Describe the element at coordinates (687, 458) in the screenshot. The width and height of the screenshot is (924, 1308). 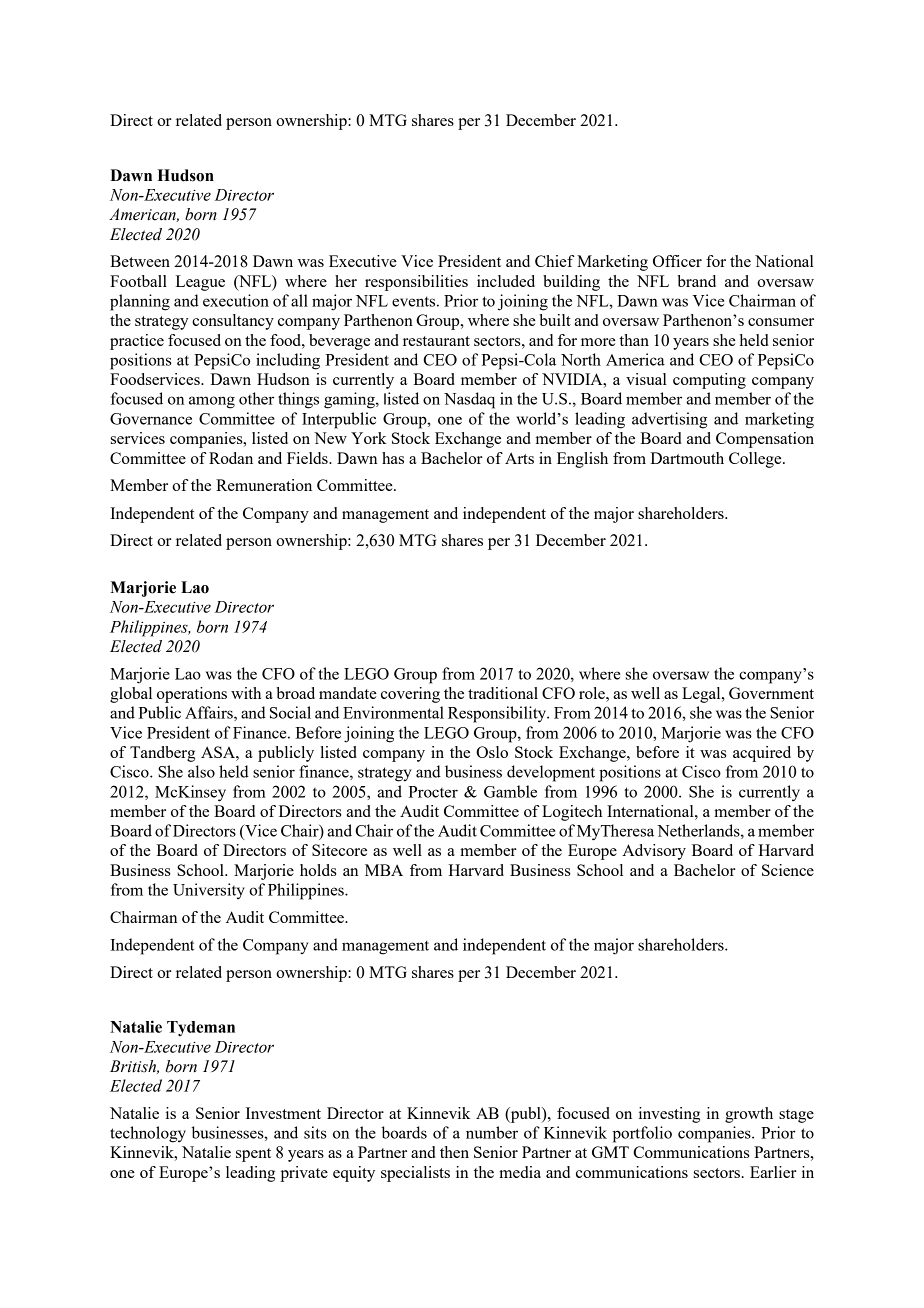
I see `Dartmouth` at that location.
